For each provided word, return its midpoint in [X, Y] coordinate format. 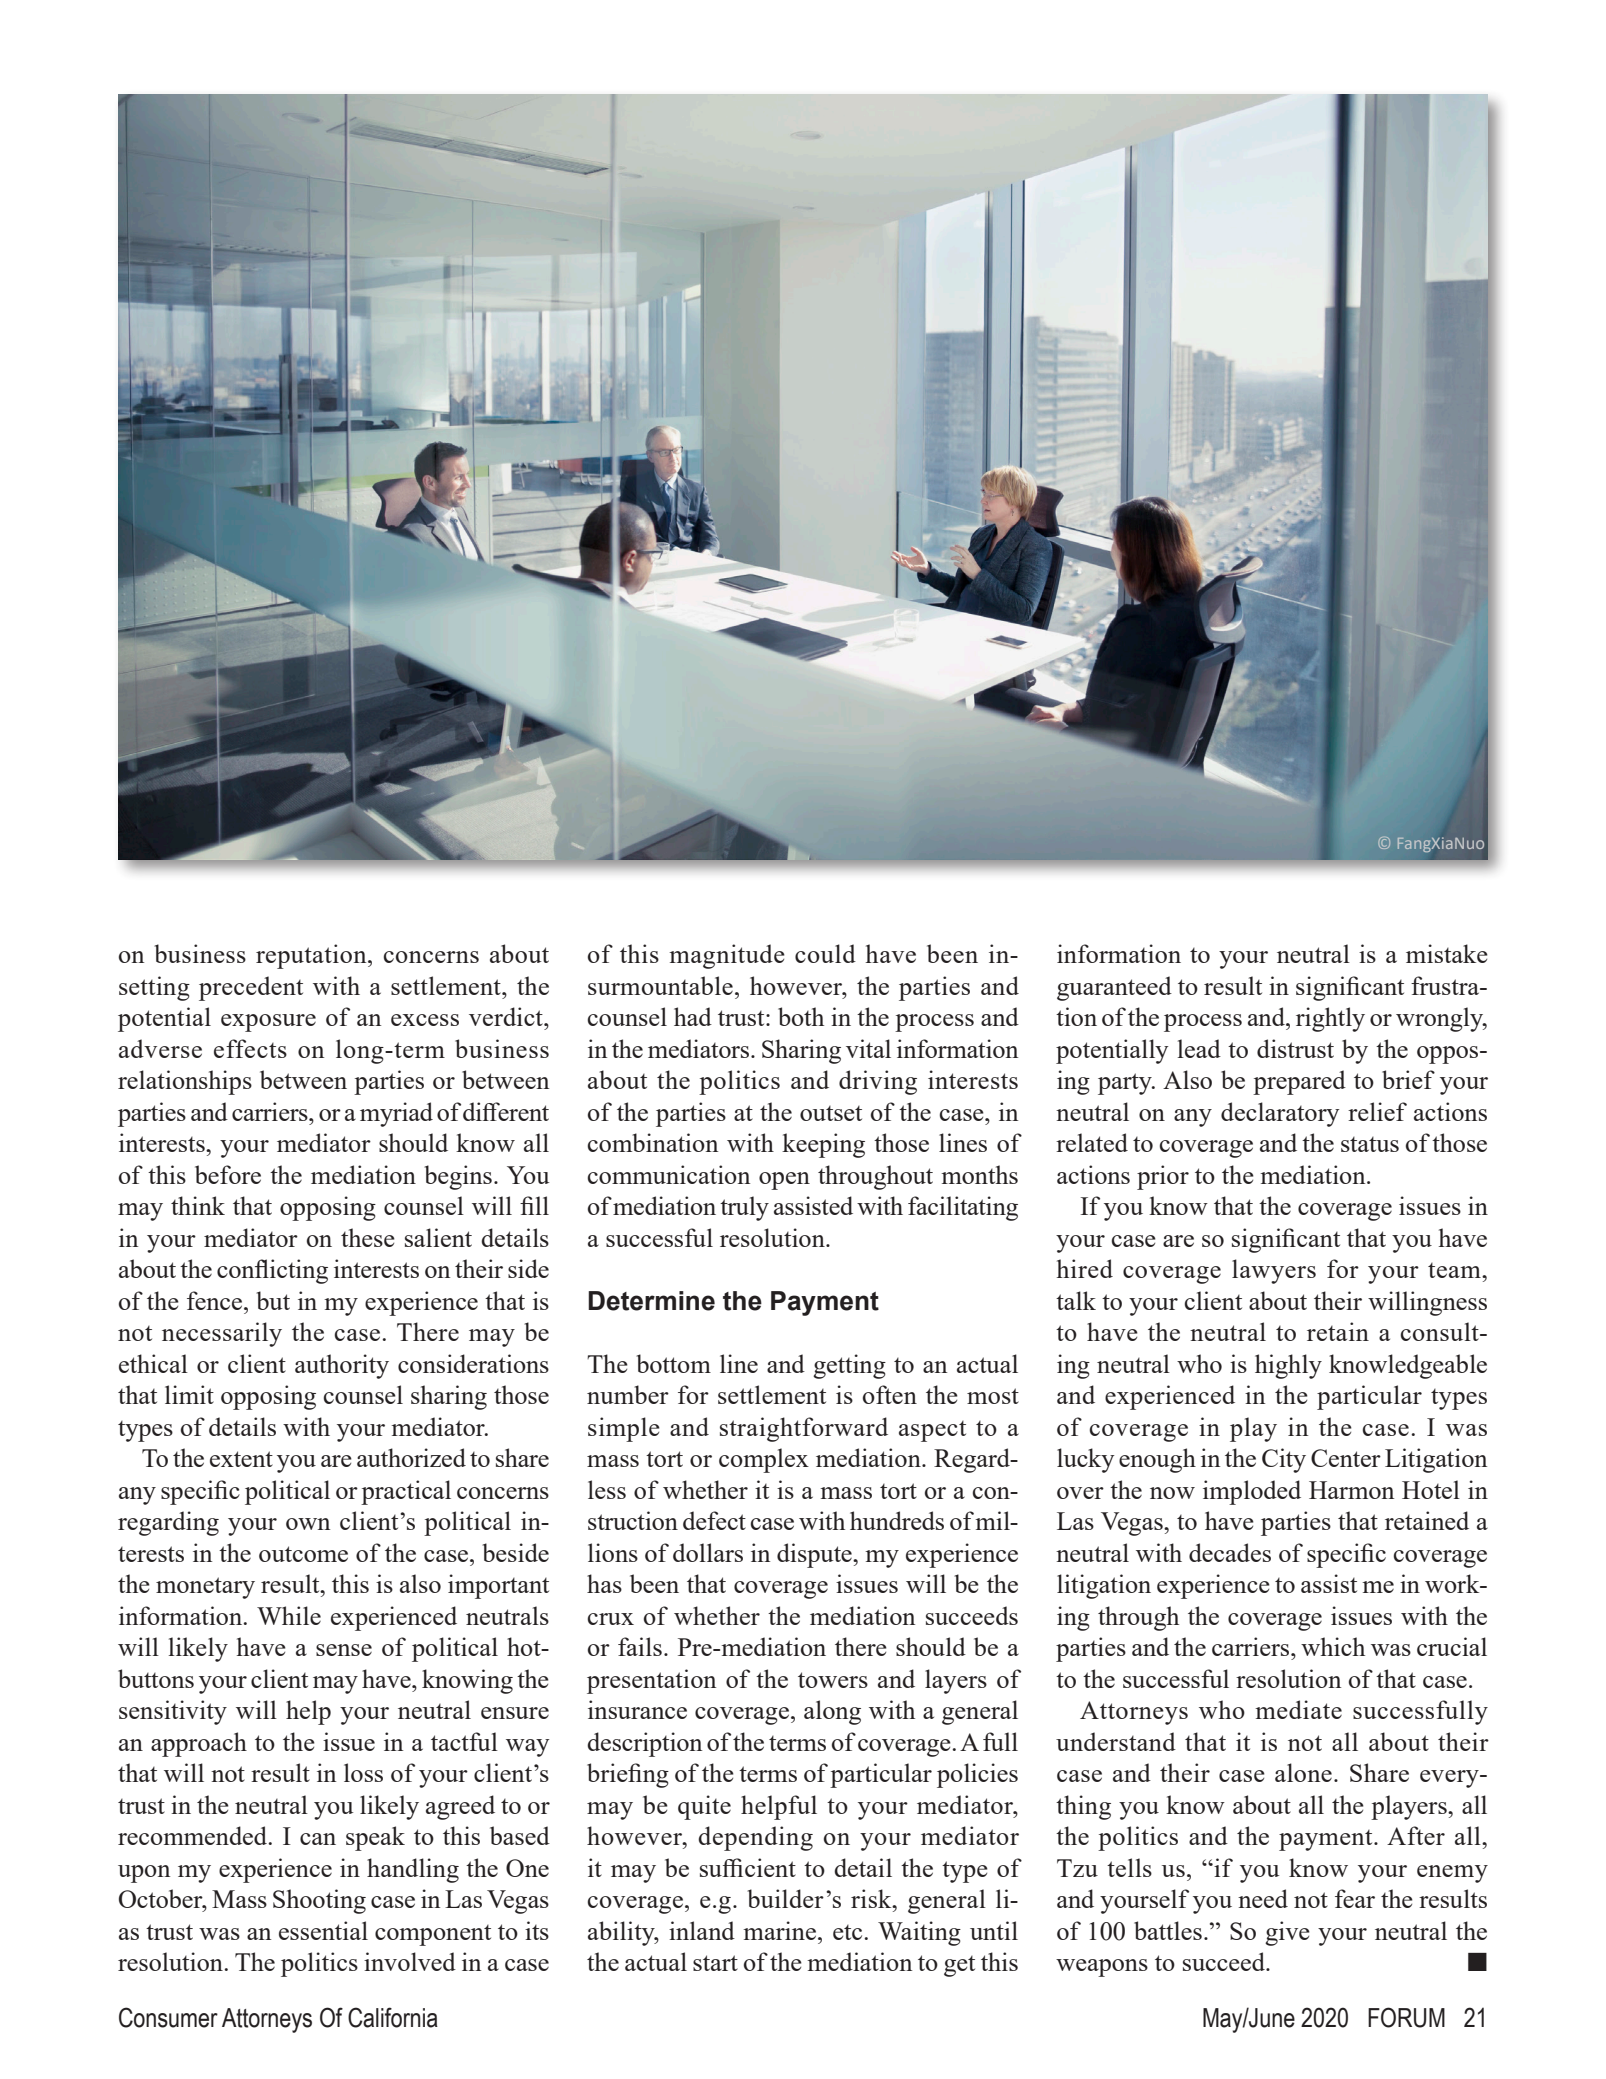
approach [199, 1744]
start [715, 1963]
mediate [1298, 1709]
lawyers [1274, 1271]
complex [764, 1460]
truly [744, 1208]
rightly [1330, 1019]
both [801, 1016]
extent [241, 1459]
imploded [1252, 1492]
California [393, 2017]
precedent [251, 988]
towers [833, 1680]
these [368, 1237]
